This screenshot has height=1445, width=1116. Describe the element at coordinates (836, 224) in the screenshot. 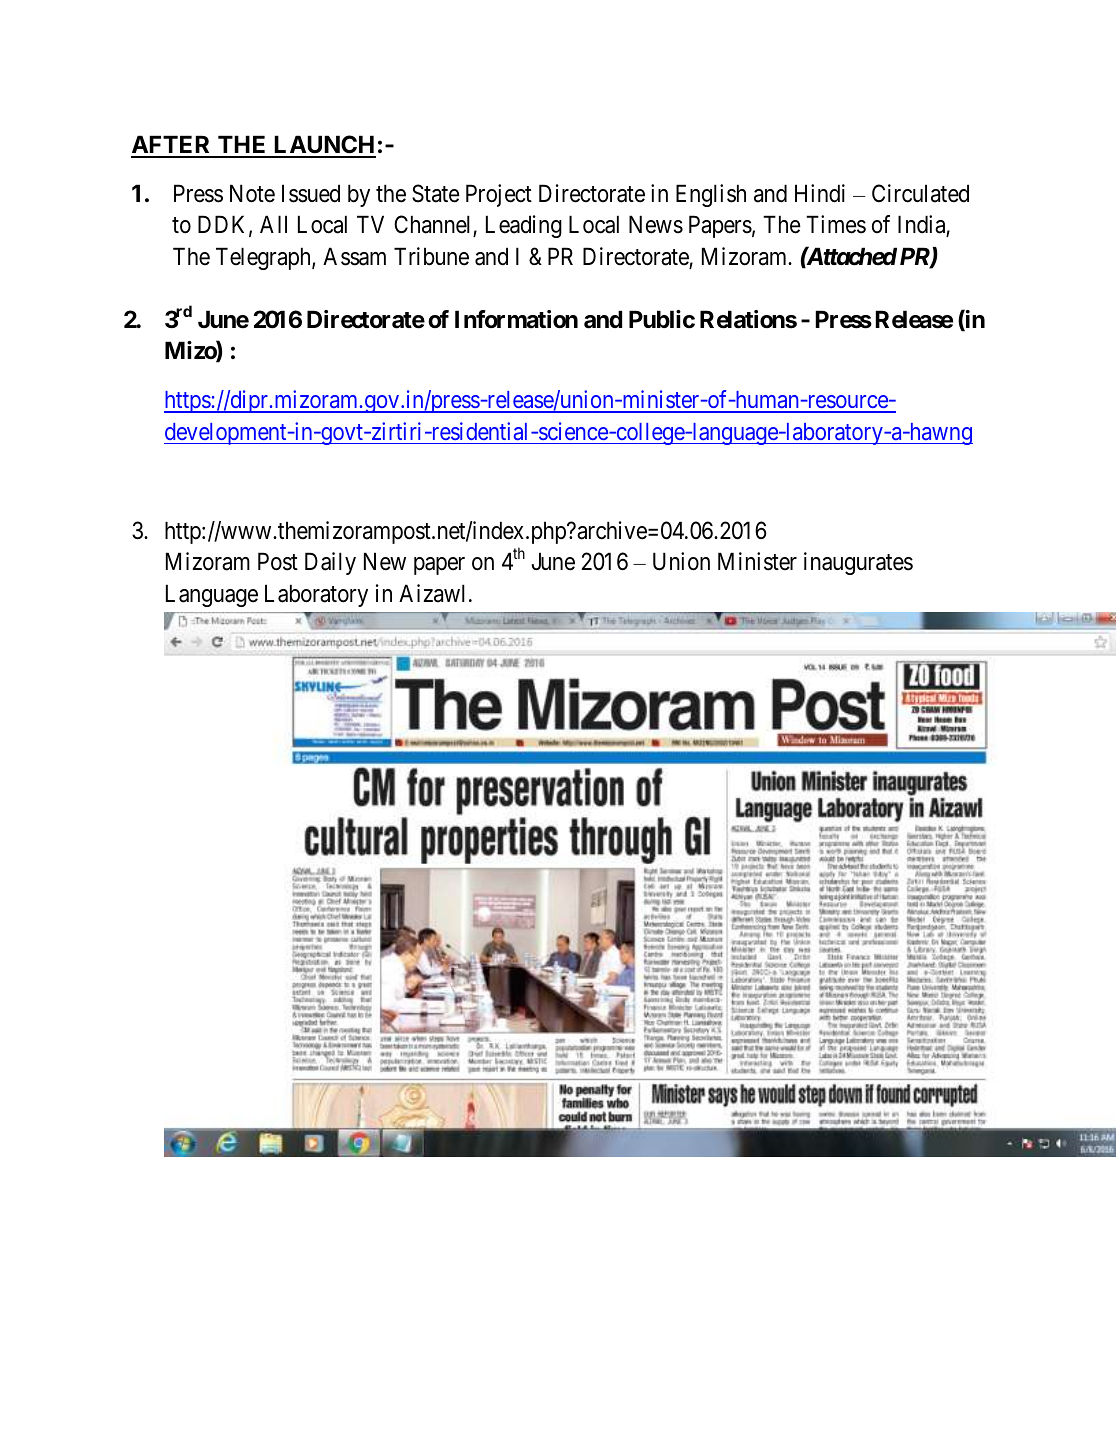

I see `Times` at that location.
